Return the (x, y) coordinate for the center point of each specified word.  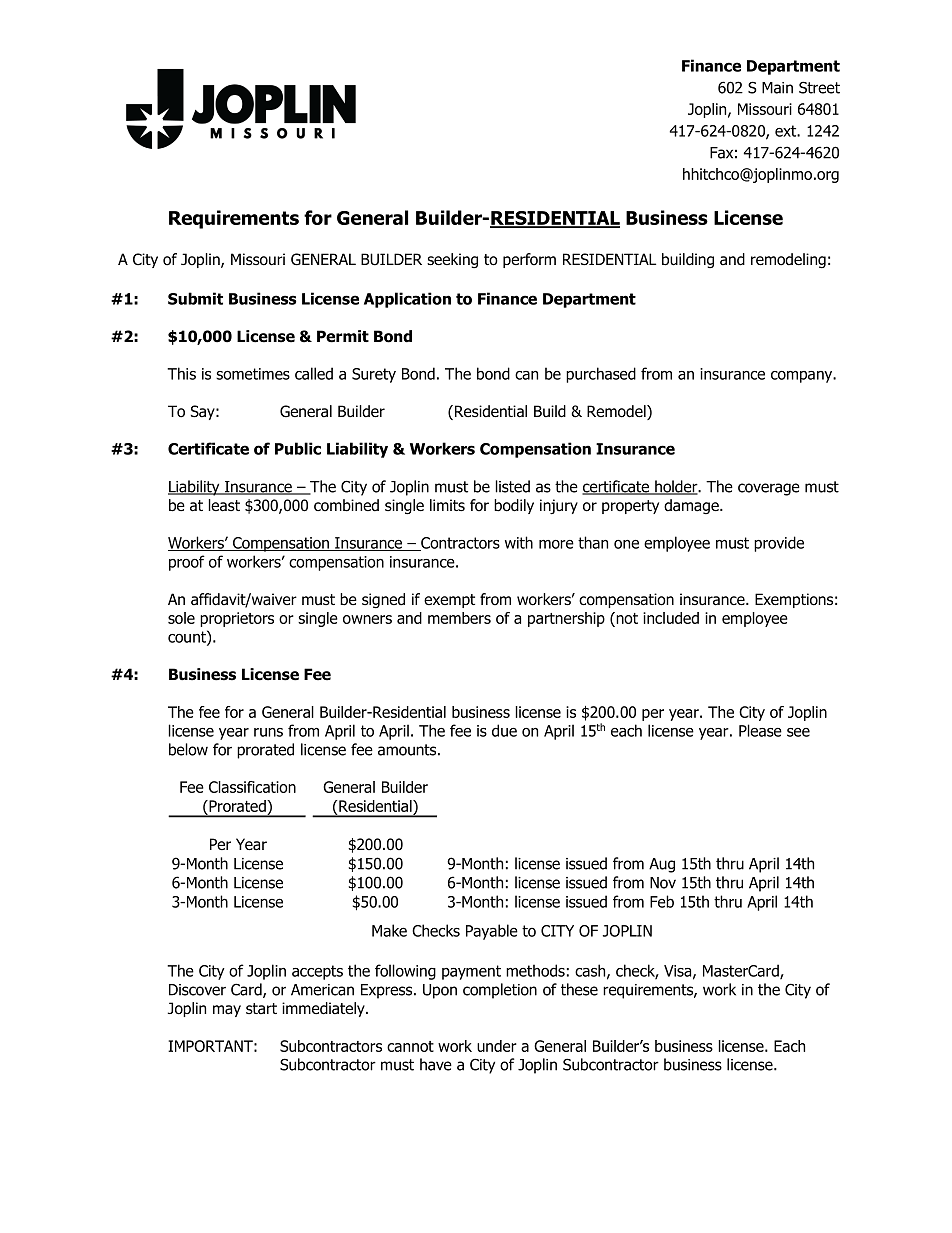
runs (268, 732)
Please (760, 730)
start (261, 1009)
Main (777, 88)
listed (512, 486)
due (504, 730)
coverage (769, 489)
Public (298, 448)
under (497, 1046)
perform (529, 260)
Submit (195, 298)
